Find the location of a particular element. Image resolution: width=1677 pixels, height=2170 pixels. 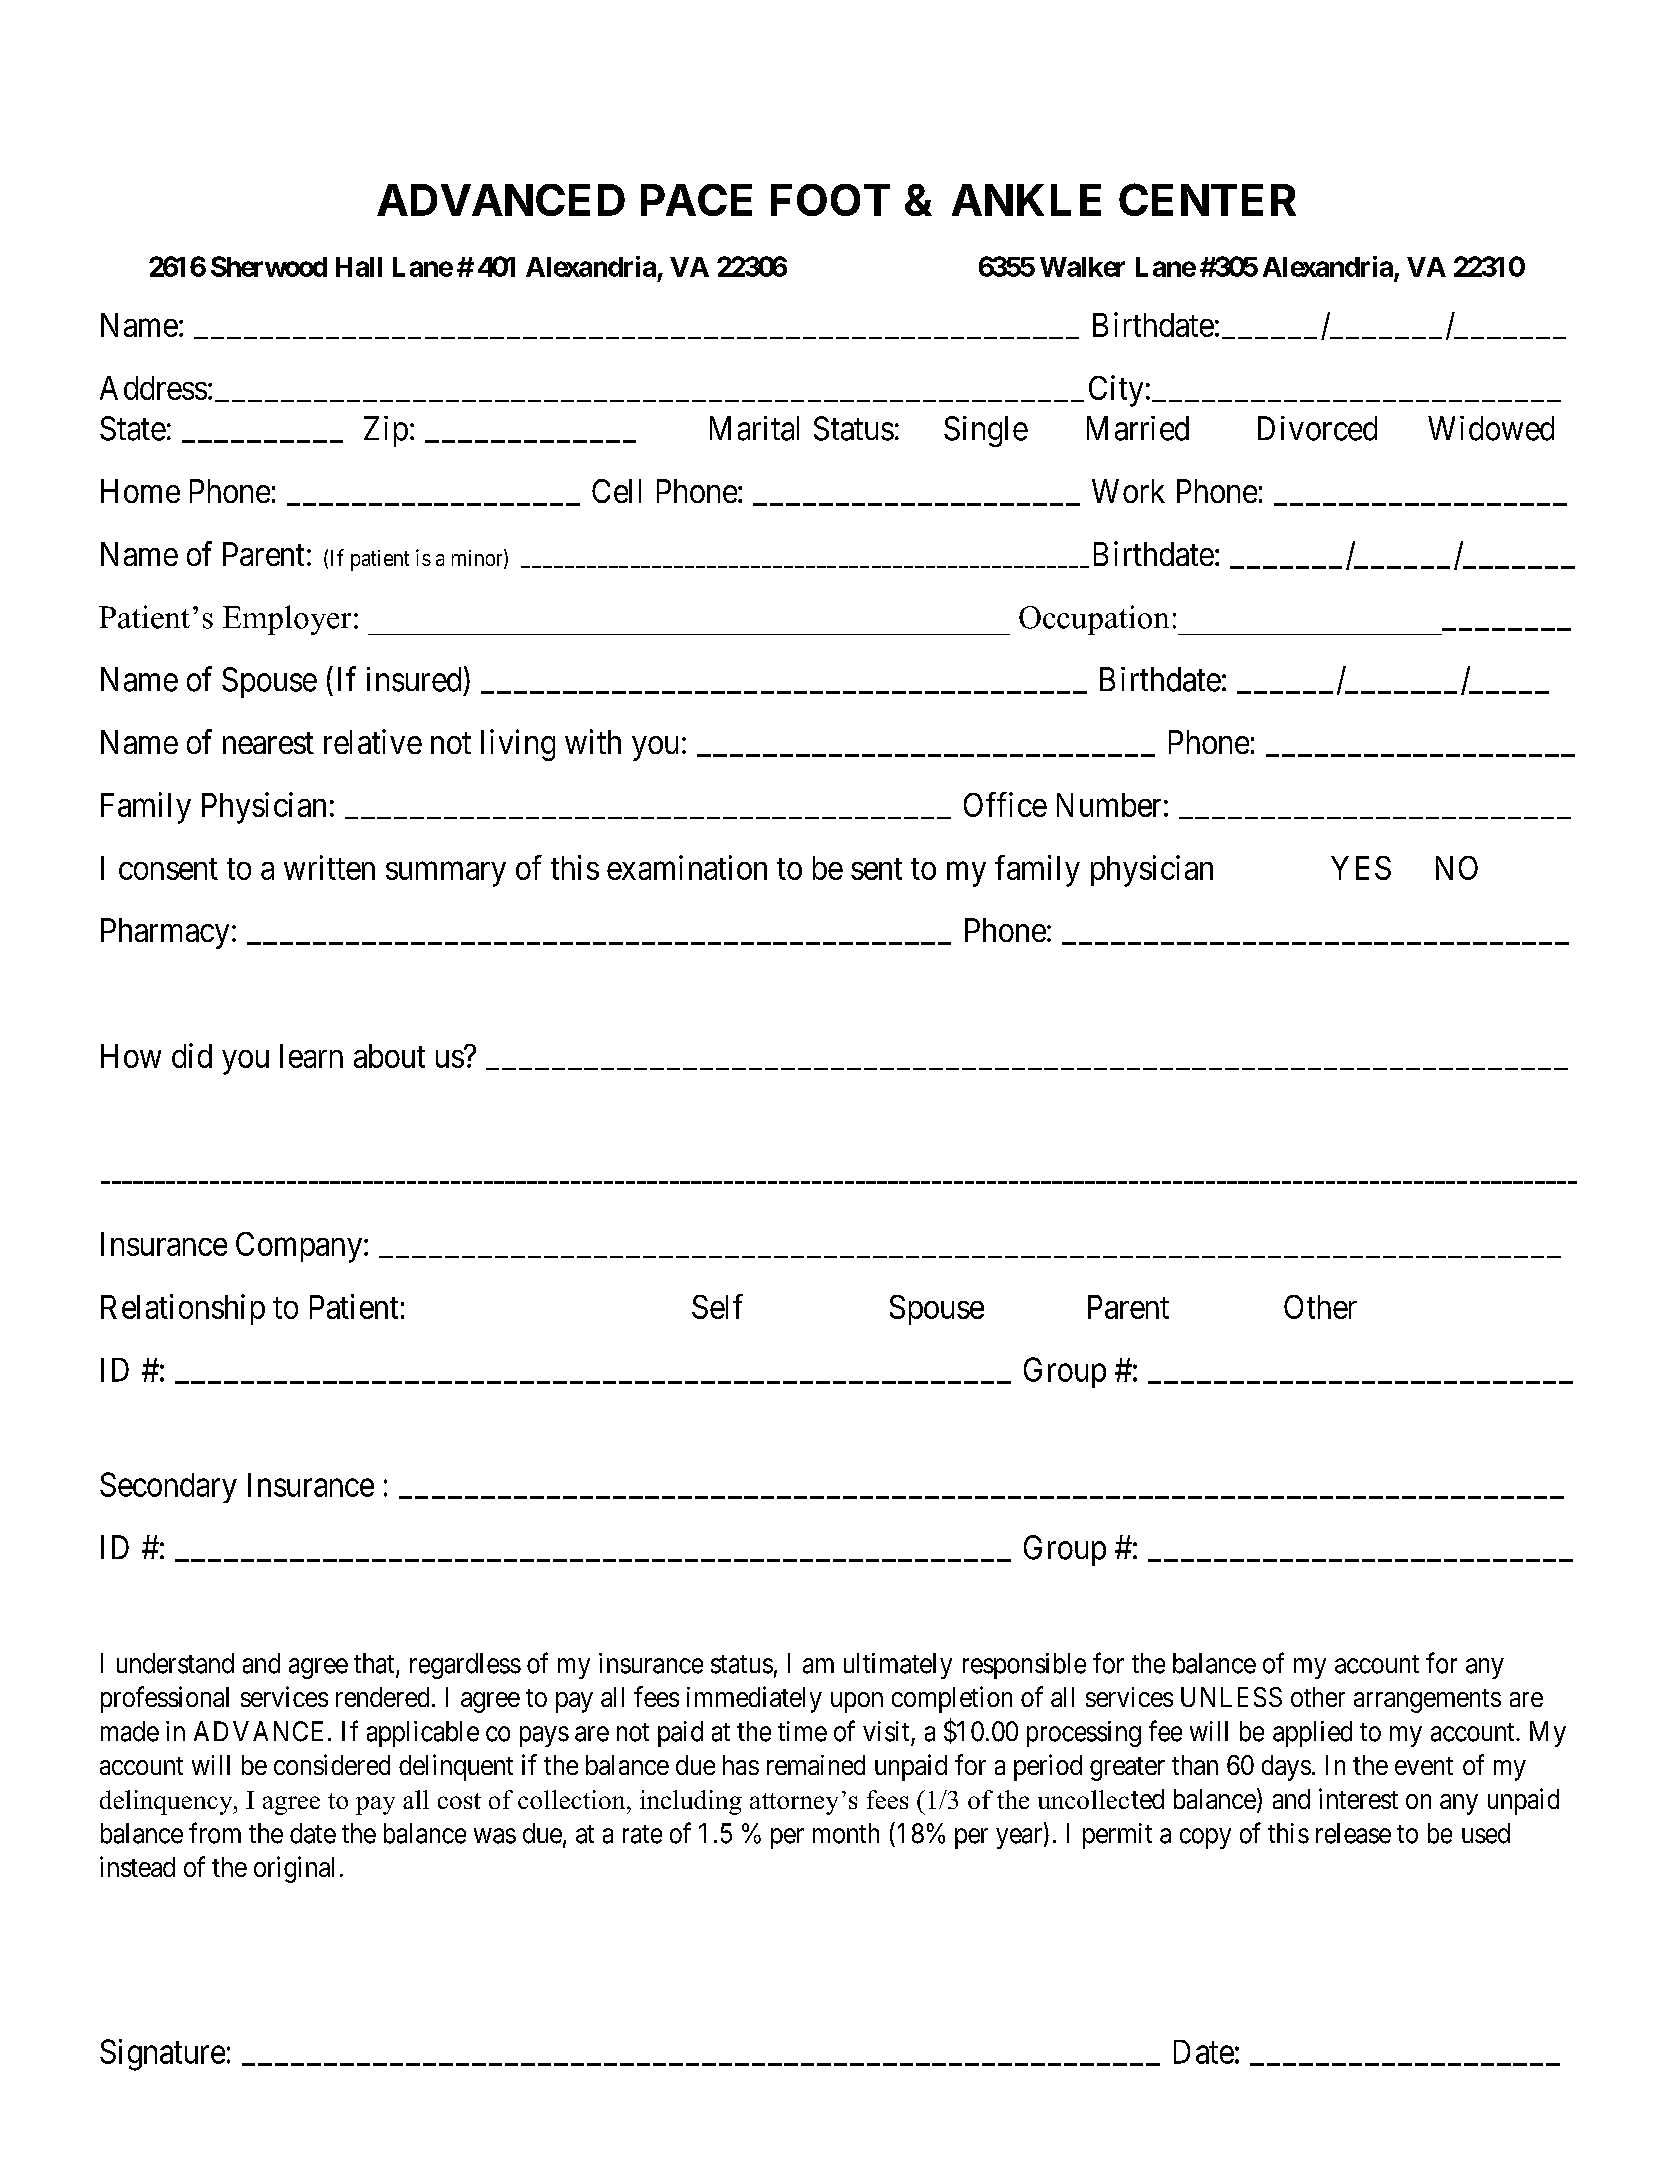

Signature is located at coordinates (162, 2055).
